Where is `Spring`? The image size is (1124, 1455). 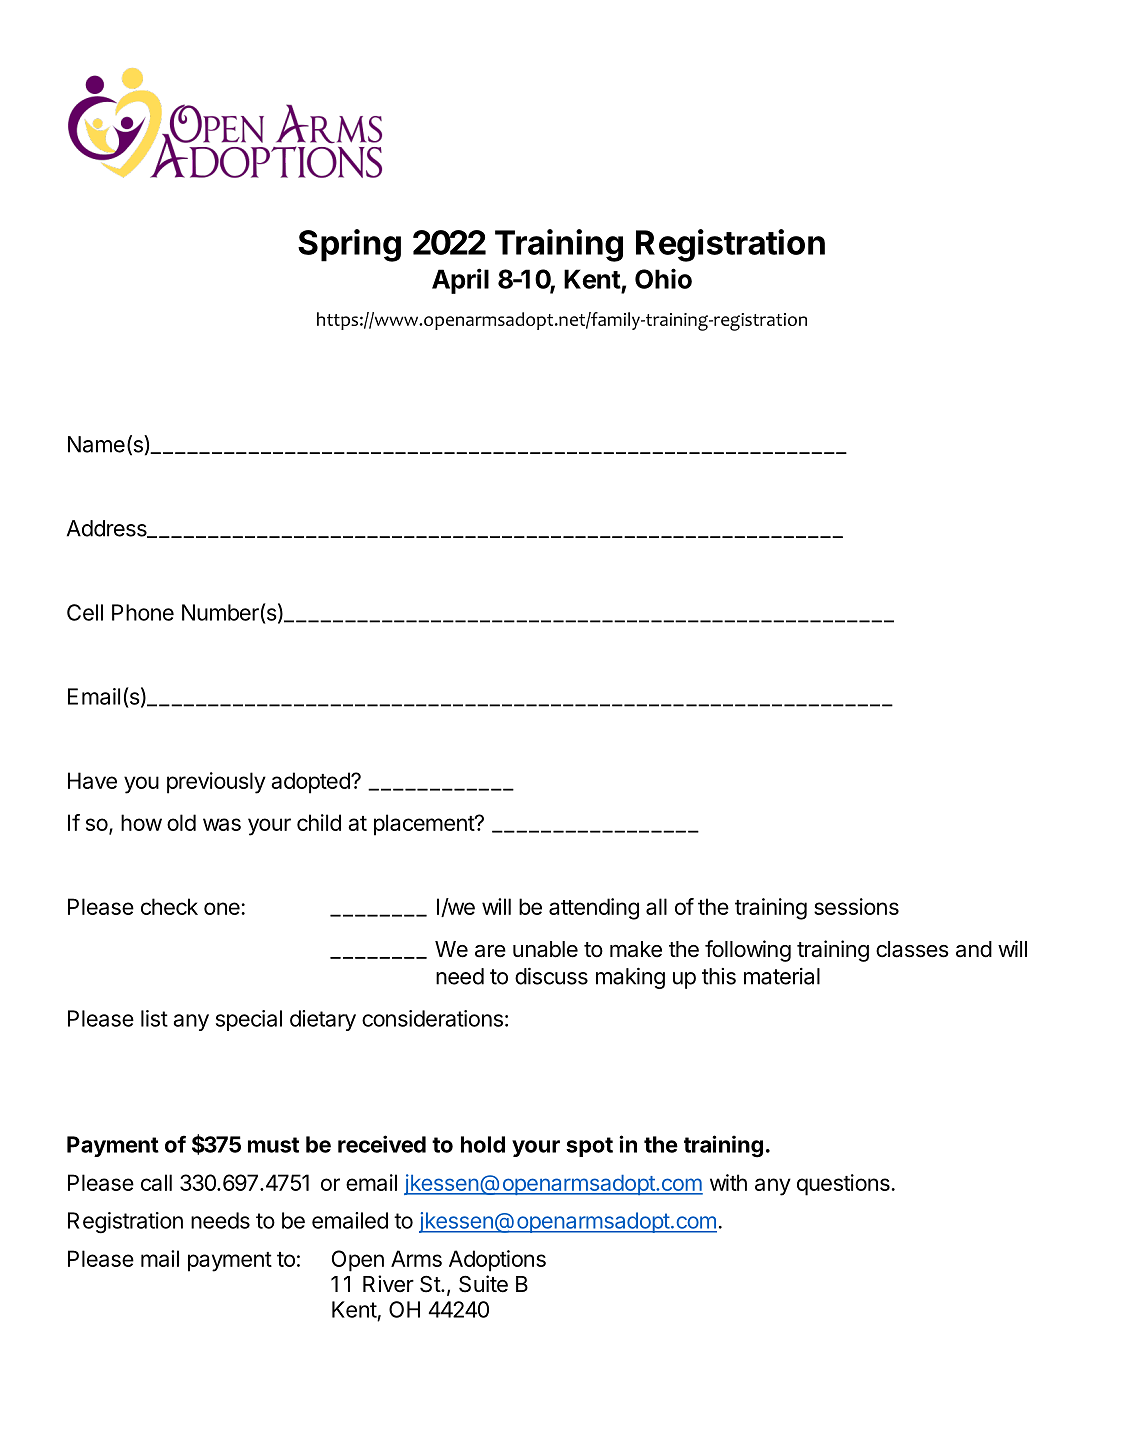 Spring is located at coordinates (349, 245).
